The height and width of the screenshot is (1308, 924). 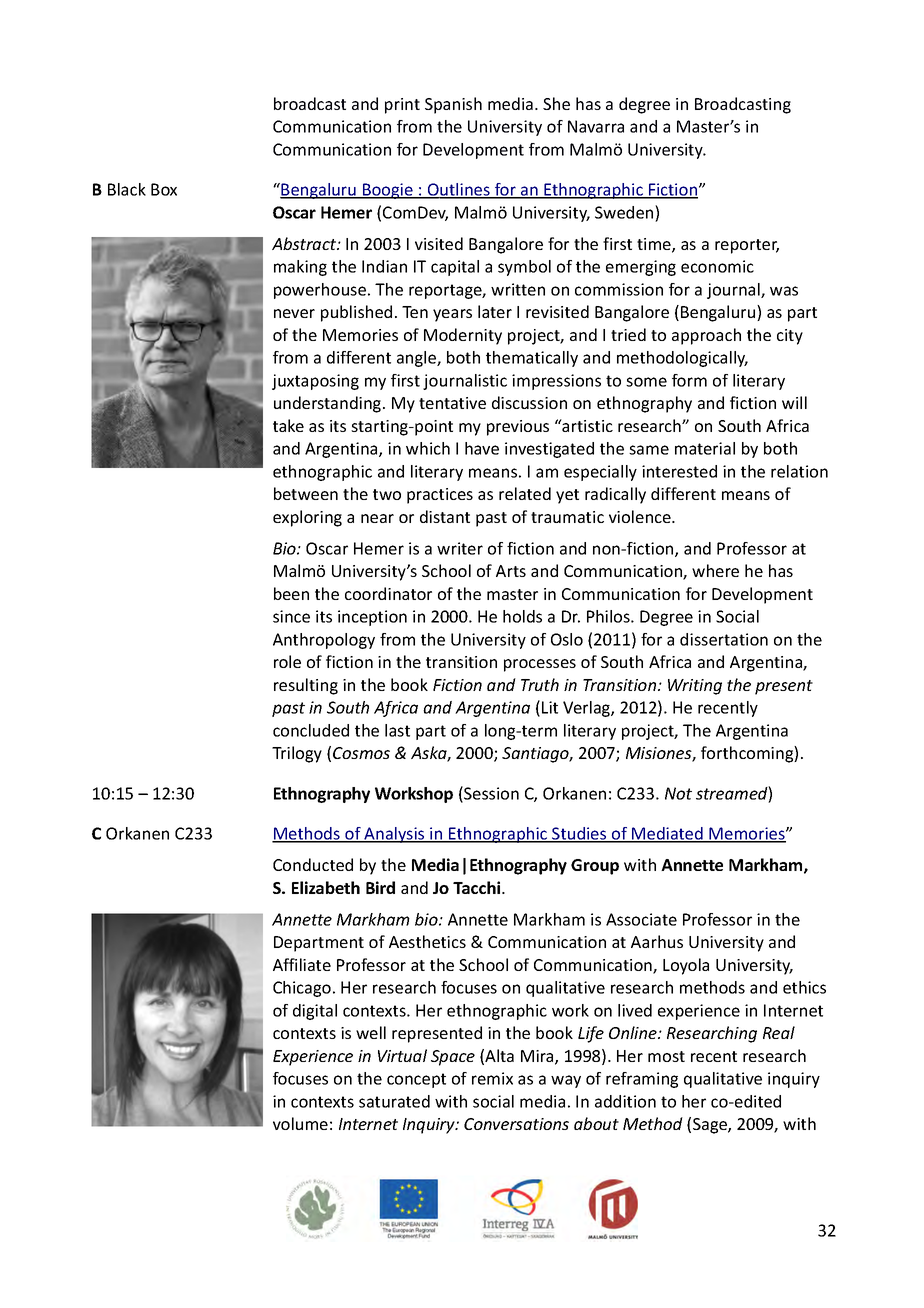 What do you see at coordinates (291, 616) in the screenshot?
I see `since` at bounding box center [291, 616].
